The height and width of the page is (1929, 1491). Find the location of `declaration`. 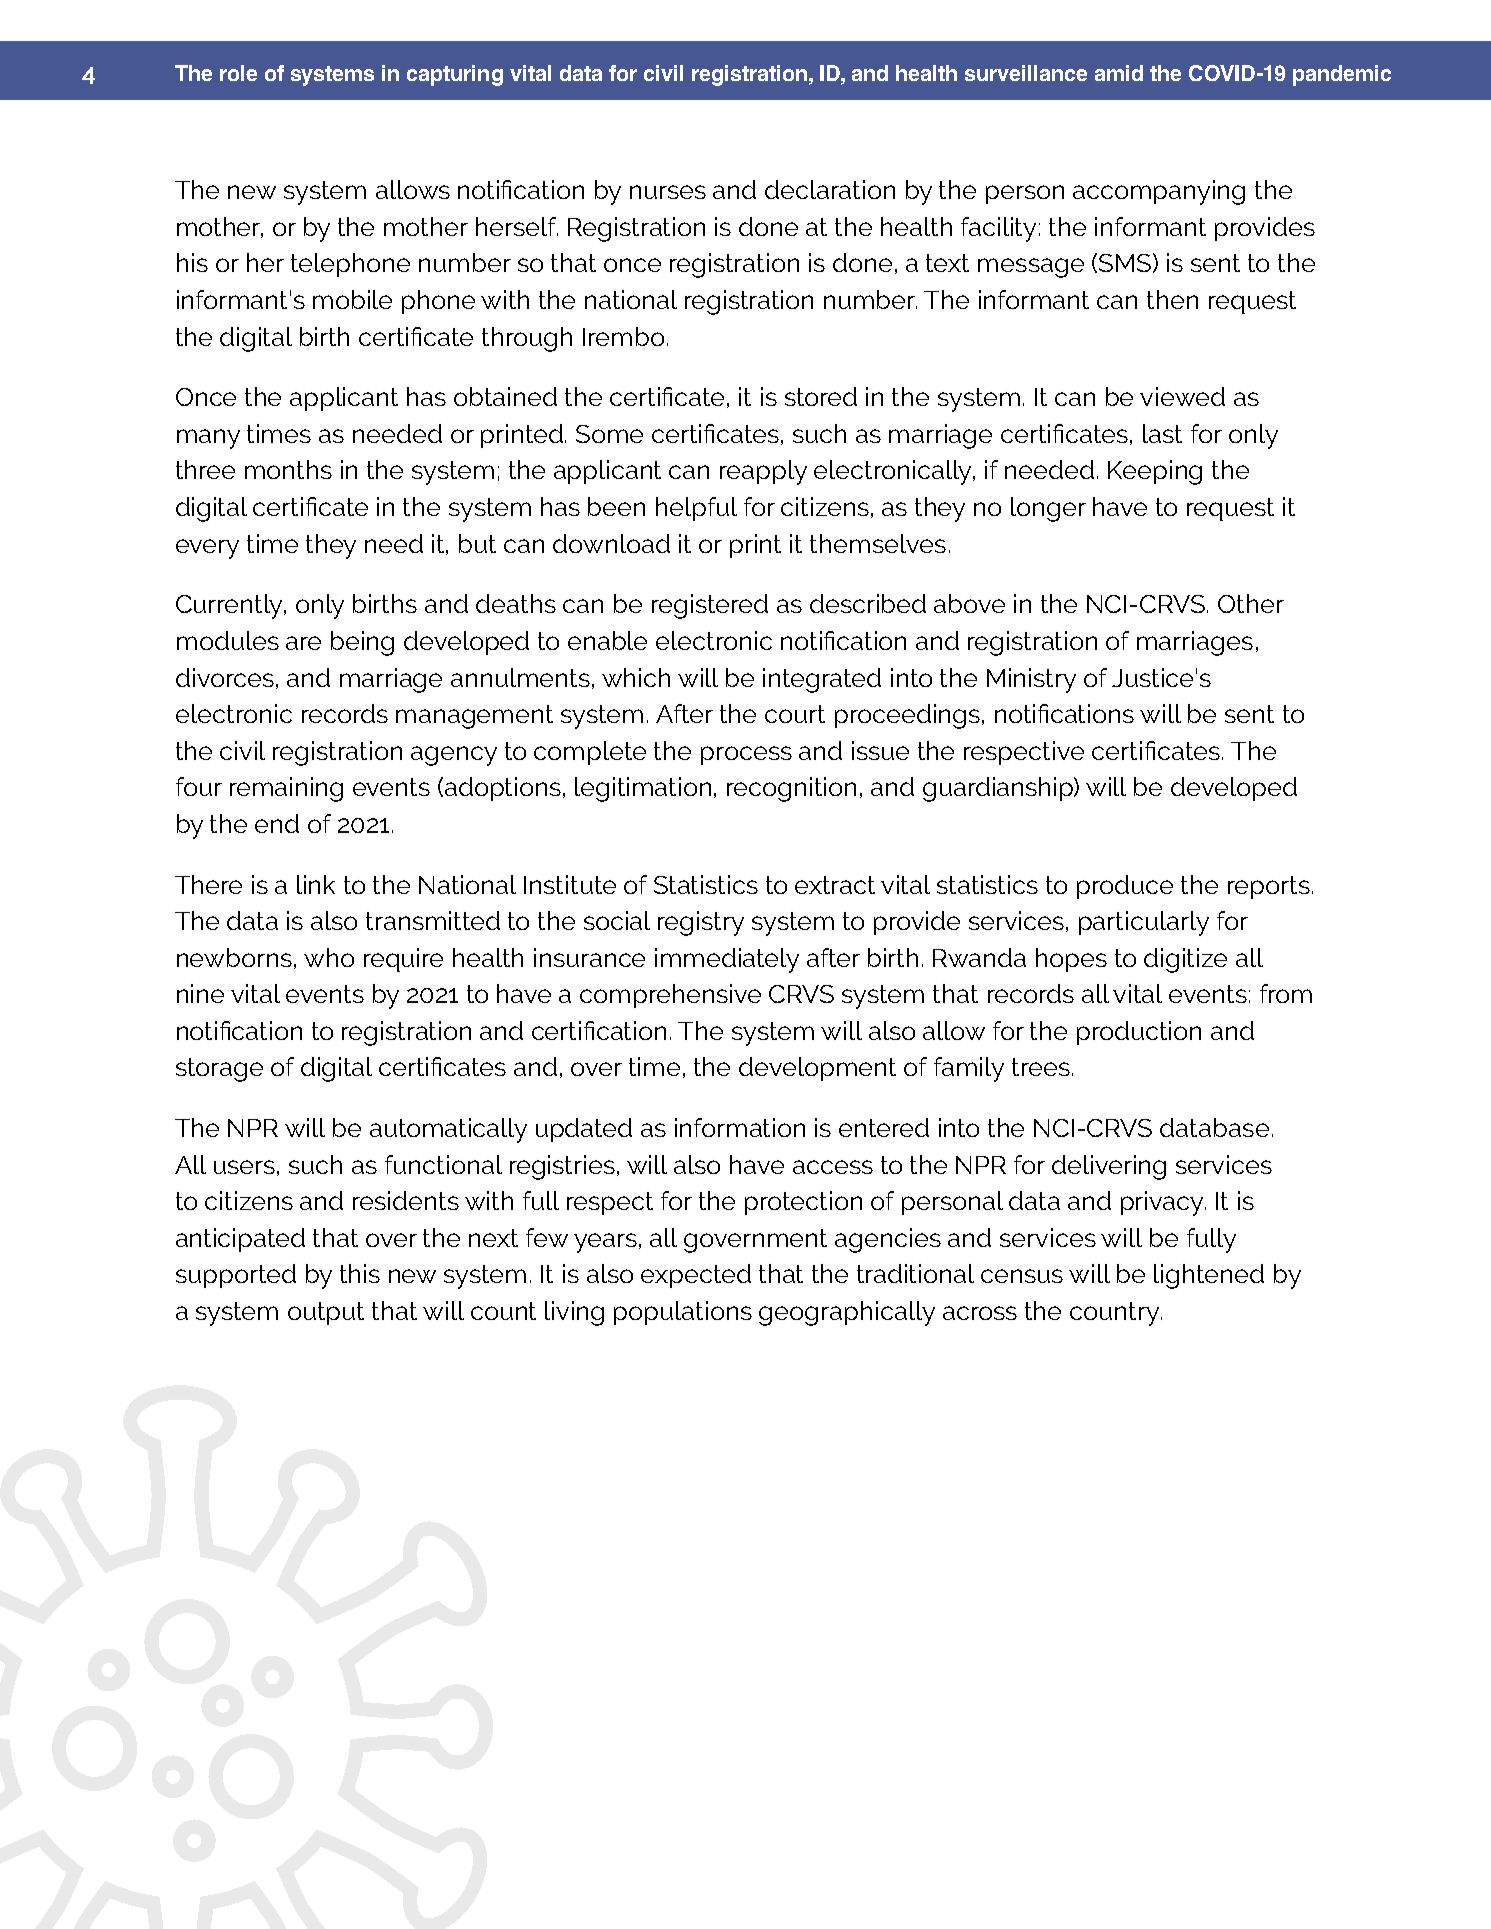

declaration is located at coordinates (830, 189).
